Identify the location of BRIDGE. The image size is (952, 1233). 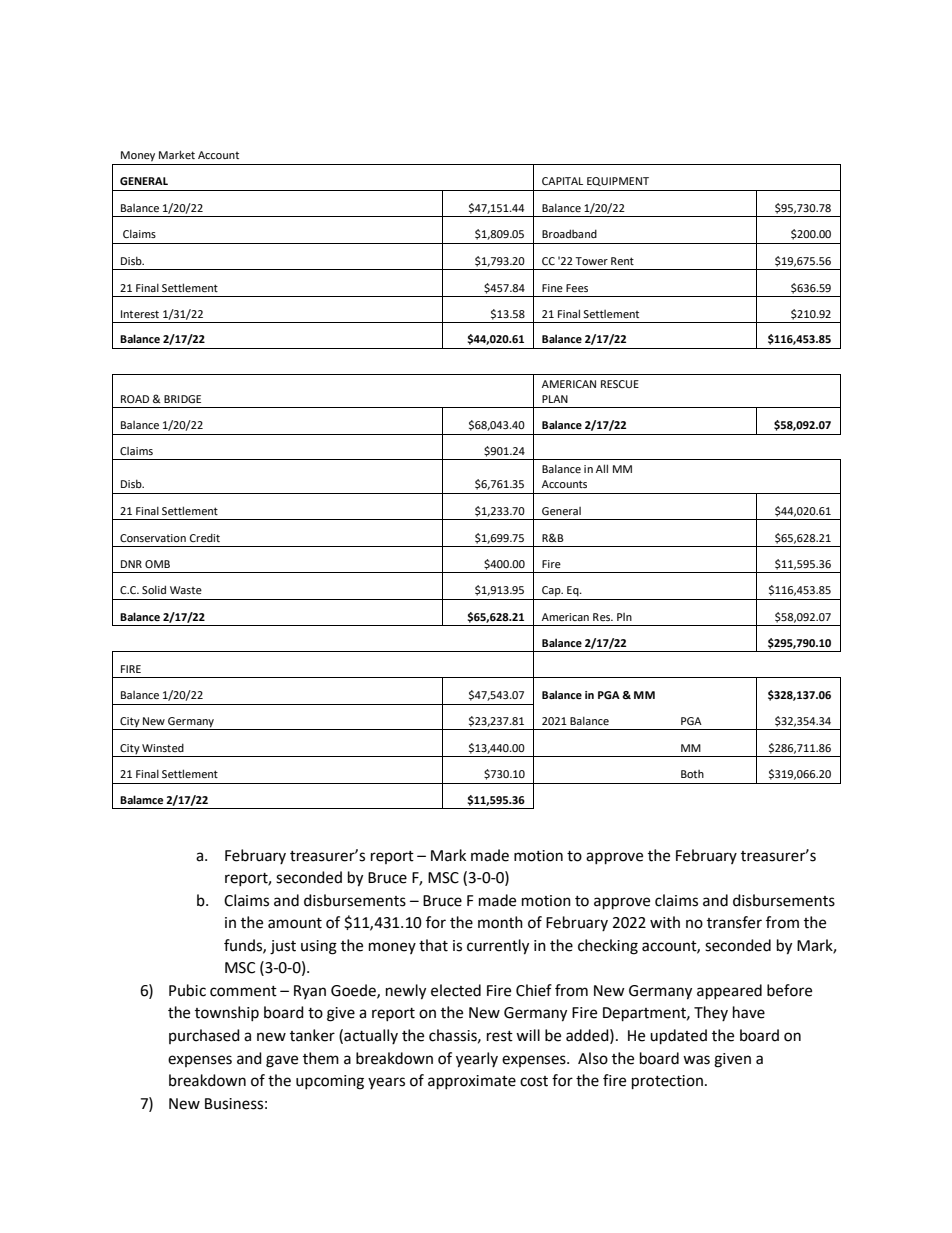
(182, 399).
